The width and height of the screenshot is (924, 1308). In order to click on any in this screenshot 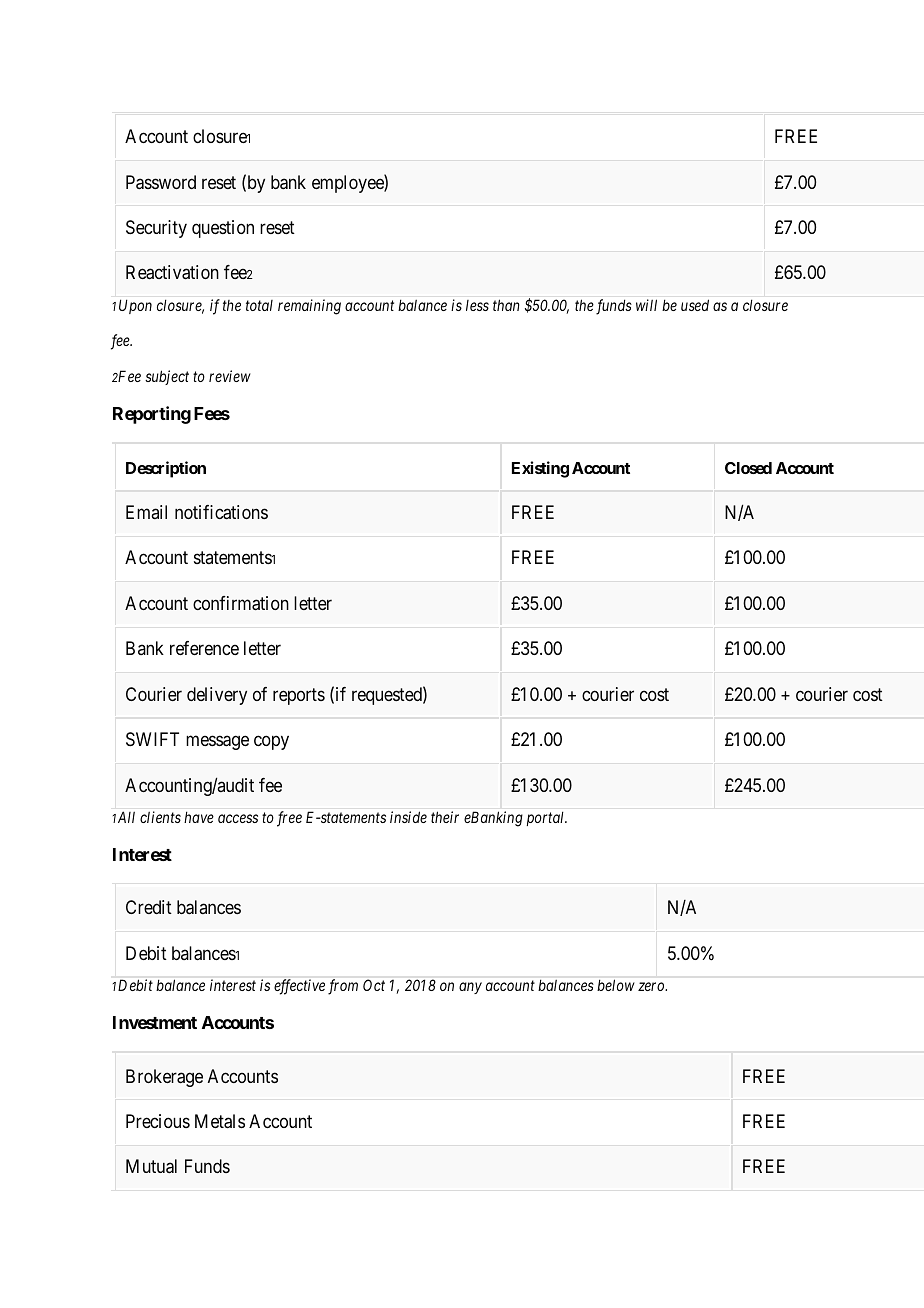, I will do `click(470, 988)`.
